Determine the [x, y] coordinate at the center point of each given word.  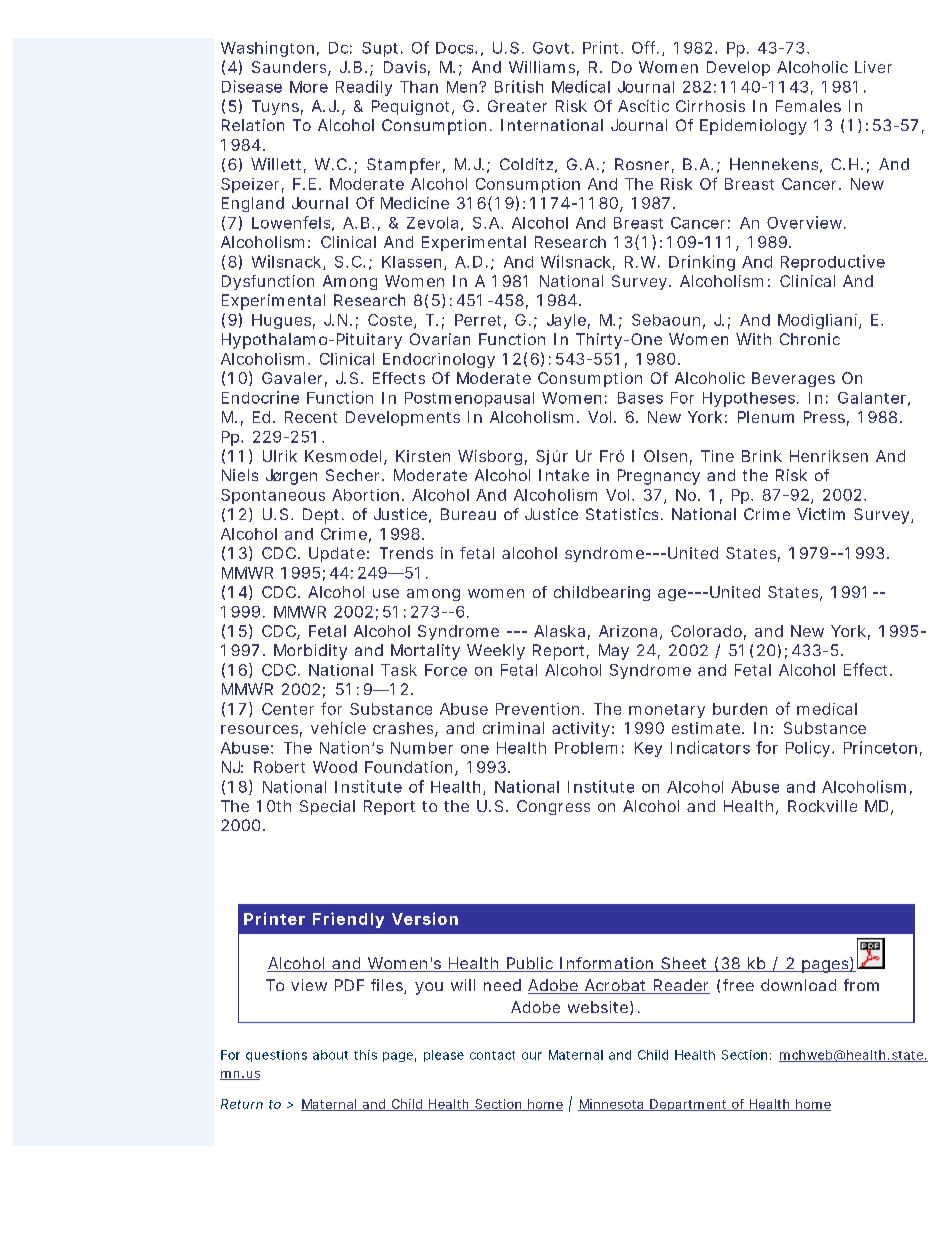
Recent [311, 417]
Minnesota [612, 1105]
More [309, 87]
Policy [809, 749]
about [330, 1055]
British [519, 86]
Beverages [793, 379]
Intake [564, 475]
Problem [586, 748]
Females [808, 106]
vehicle [338, 728]
